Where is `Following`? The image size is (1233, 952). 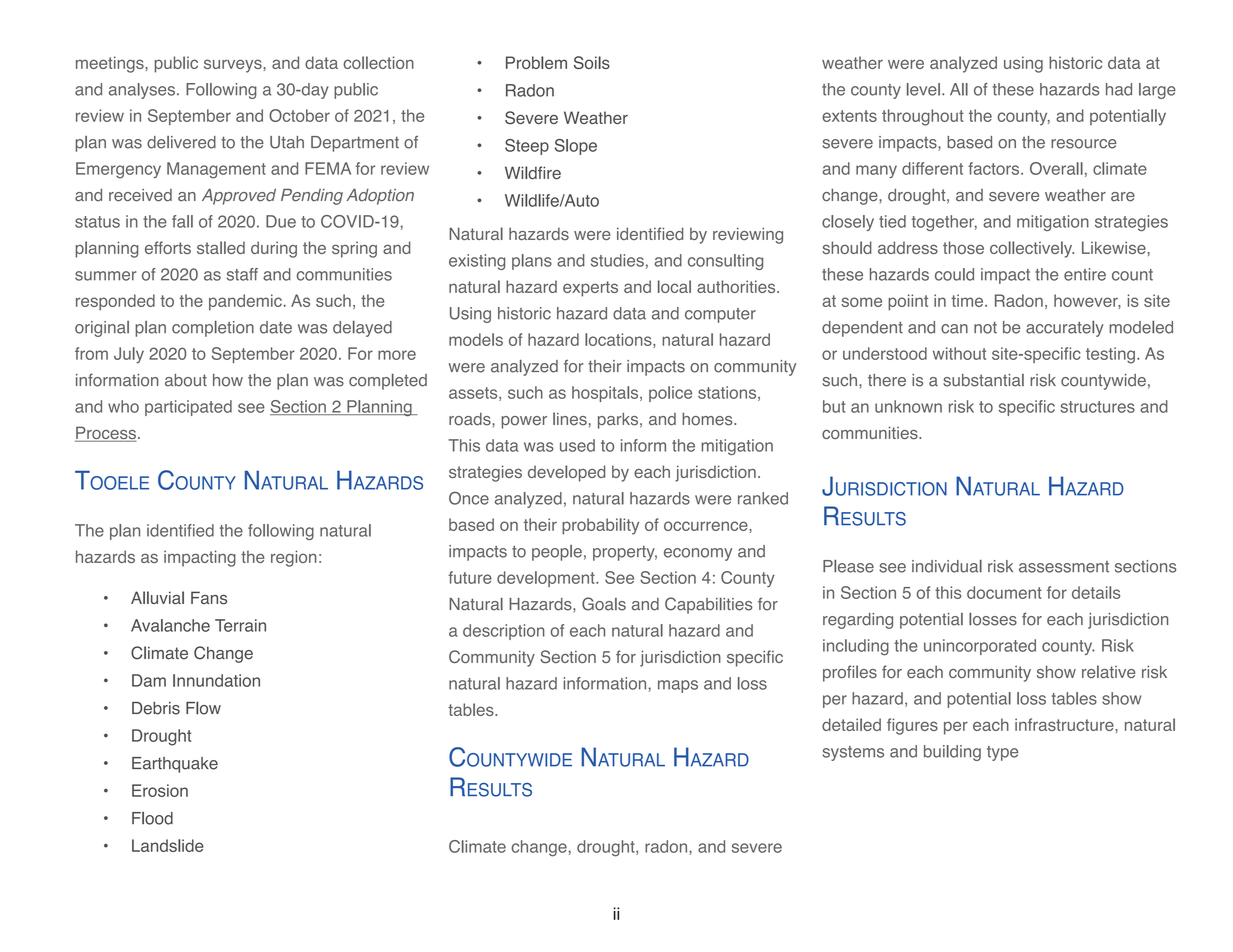 Following is located at coordinates (221, 91).
